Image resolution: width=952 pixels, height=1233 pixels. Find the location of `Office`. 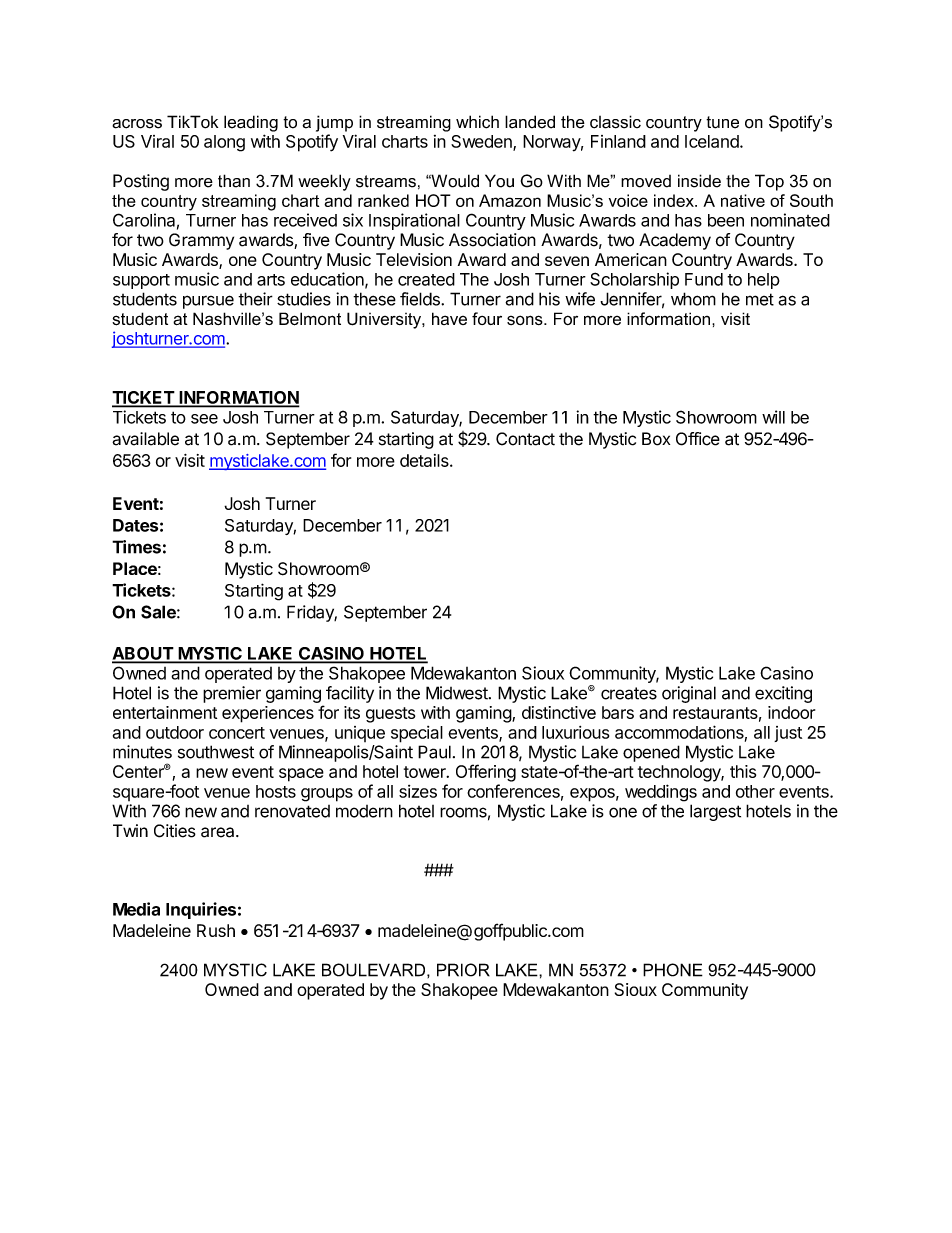

Office is located at coordinates (698, 439).
